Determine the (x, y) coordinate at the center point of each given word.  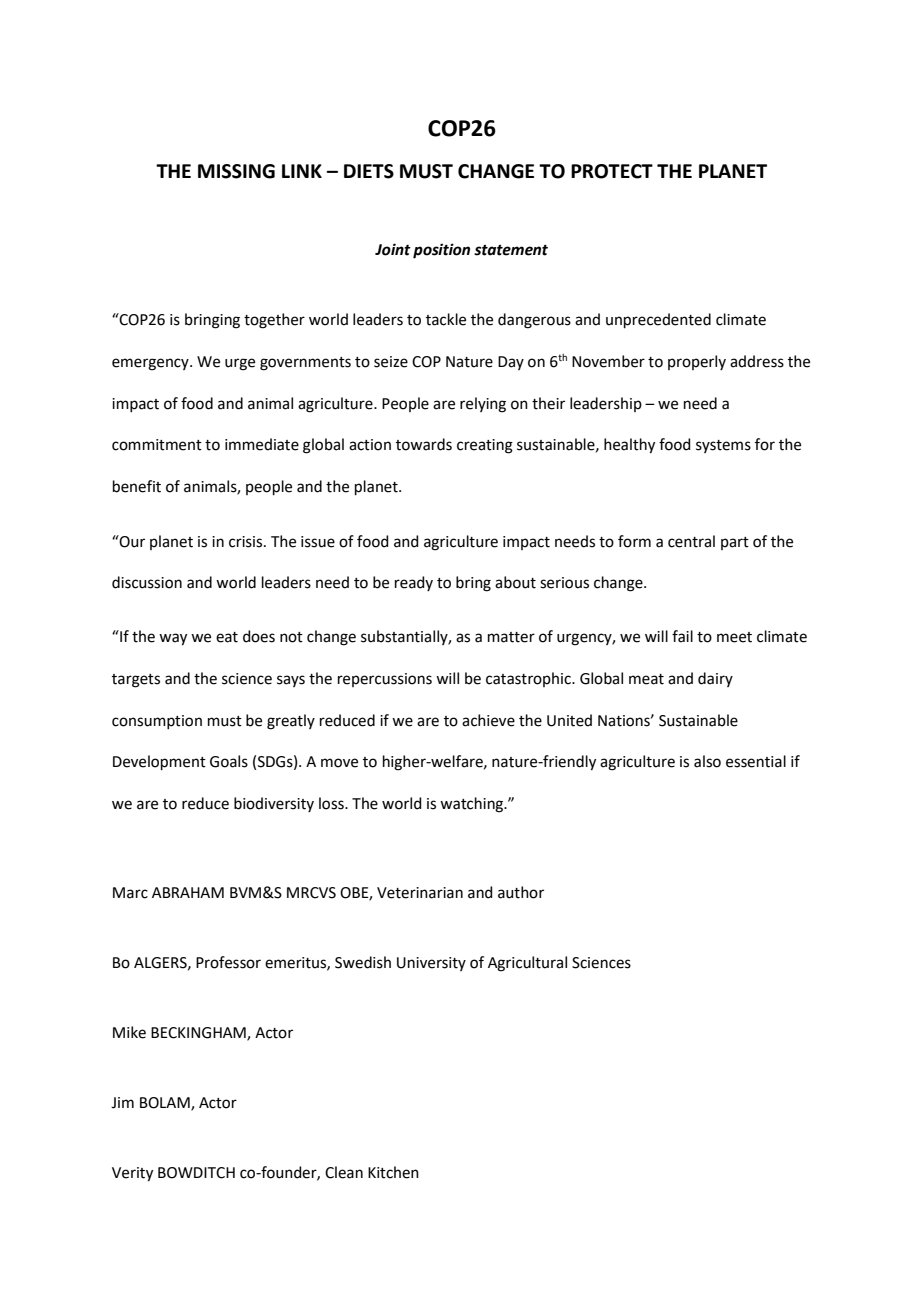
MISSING (236, 171)
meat (646, 679)
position (441, 251)
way (173, 639)
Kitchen (393, 1172)
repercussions (385, 680)
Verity (132, 1174)
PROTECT (612, 171)
